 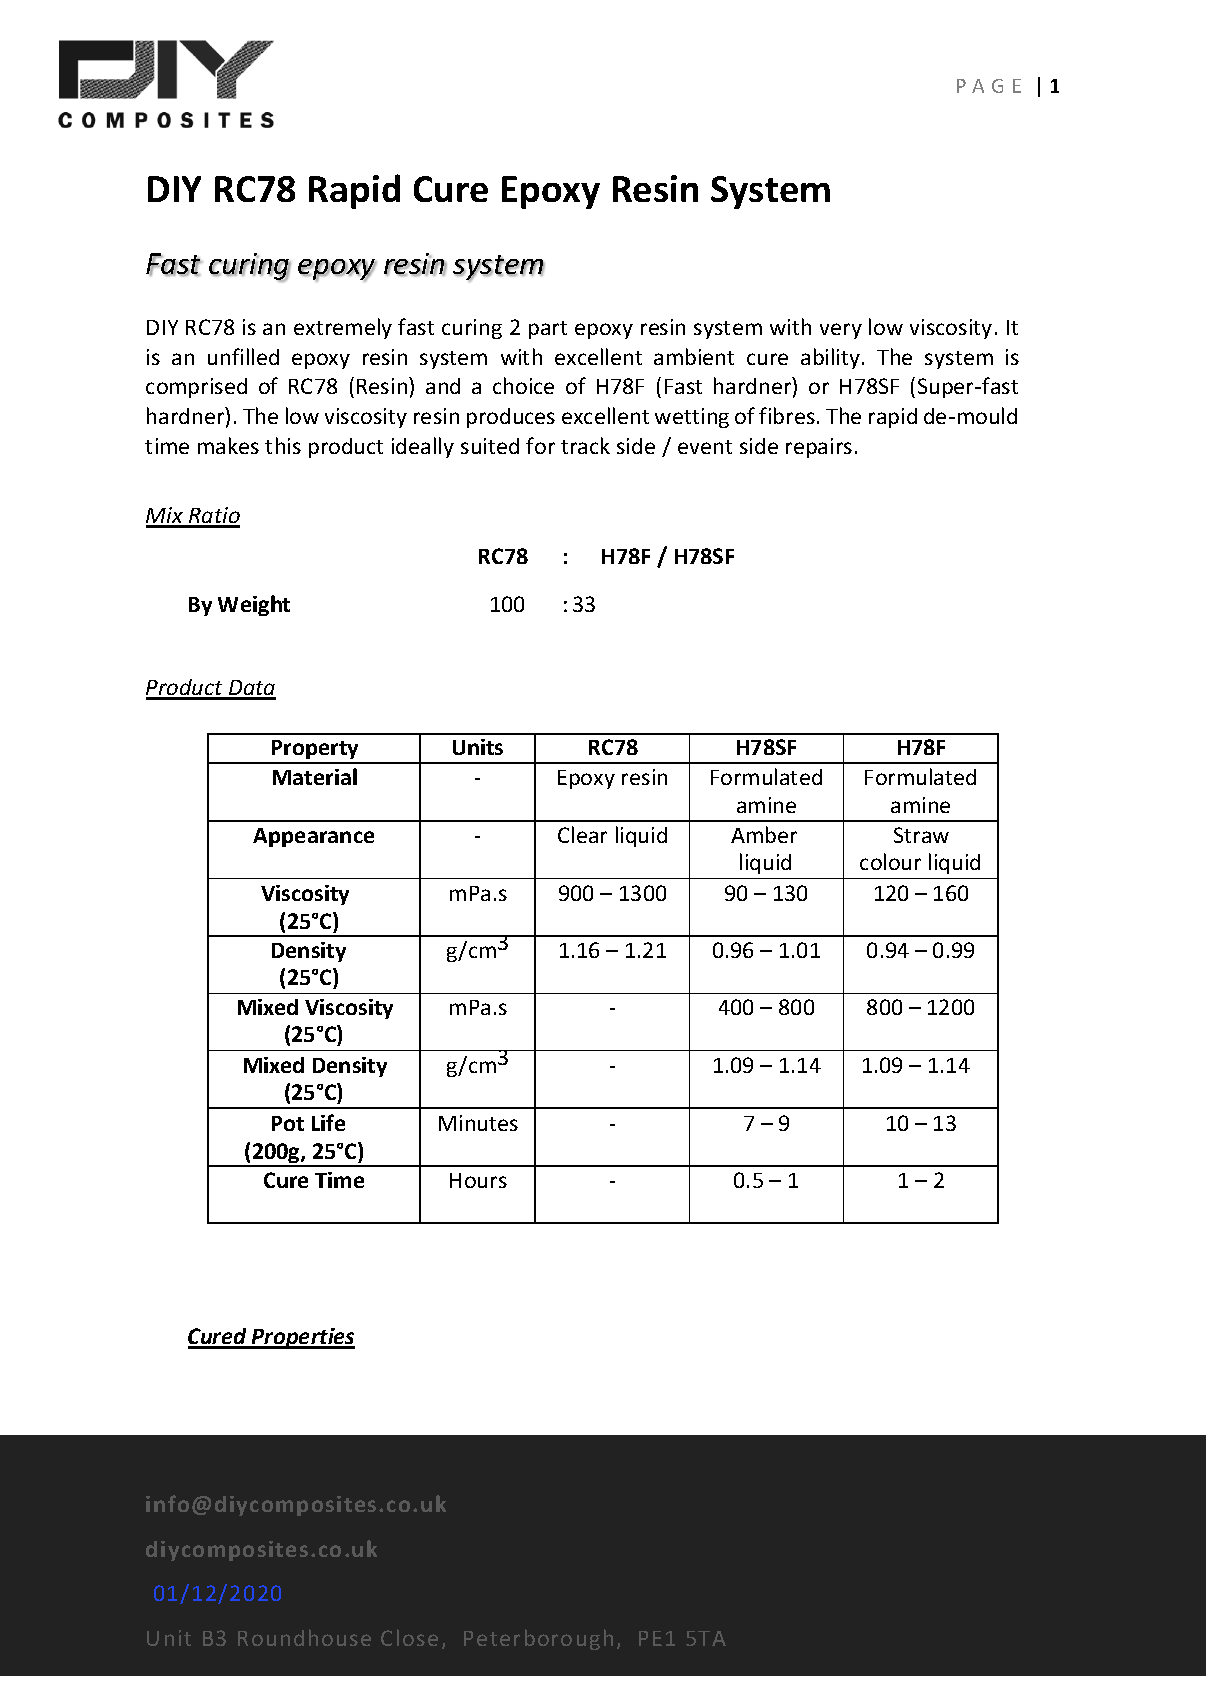 I want to click on Life, so click(x=328, y=1122).
